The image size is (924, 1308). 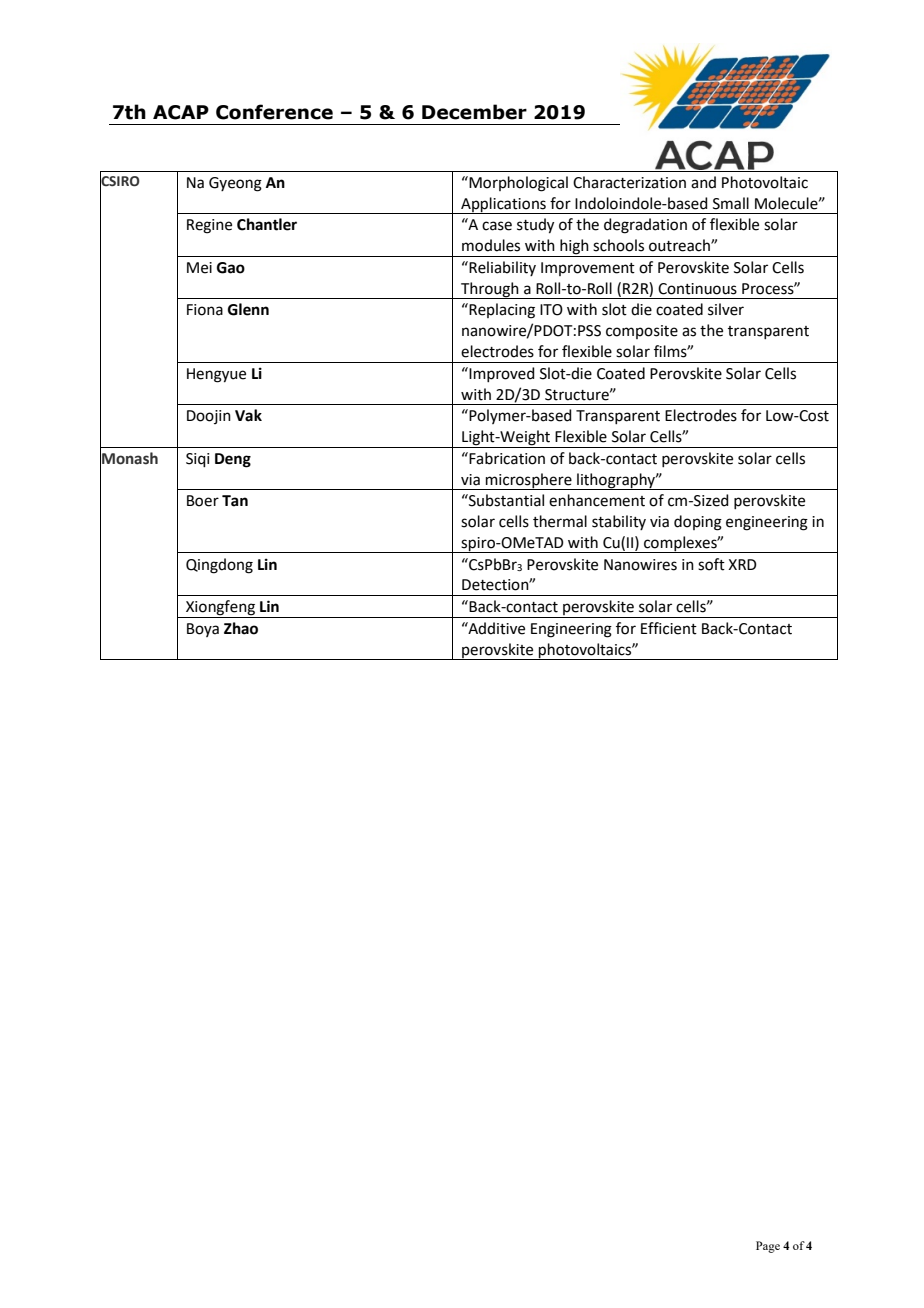 What do you see at coordinates (203, 501) in the screenshot?
I see `Boer` at bounding box center [203, 501].
